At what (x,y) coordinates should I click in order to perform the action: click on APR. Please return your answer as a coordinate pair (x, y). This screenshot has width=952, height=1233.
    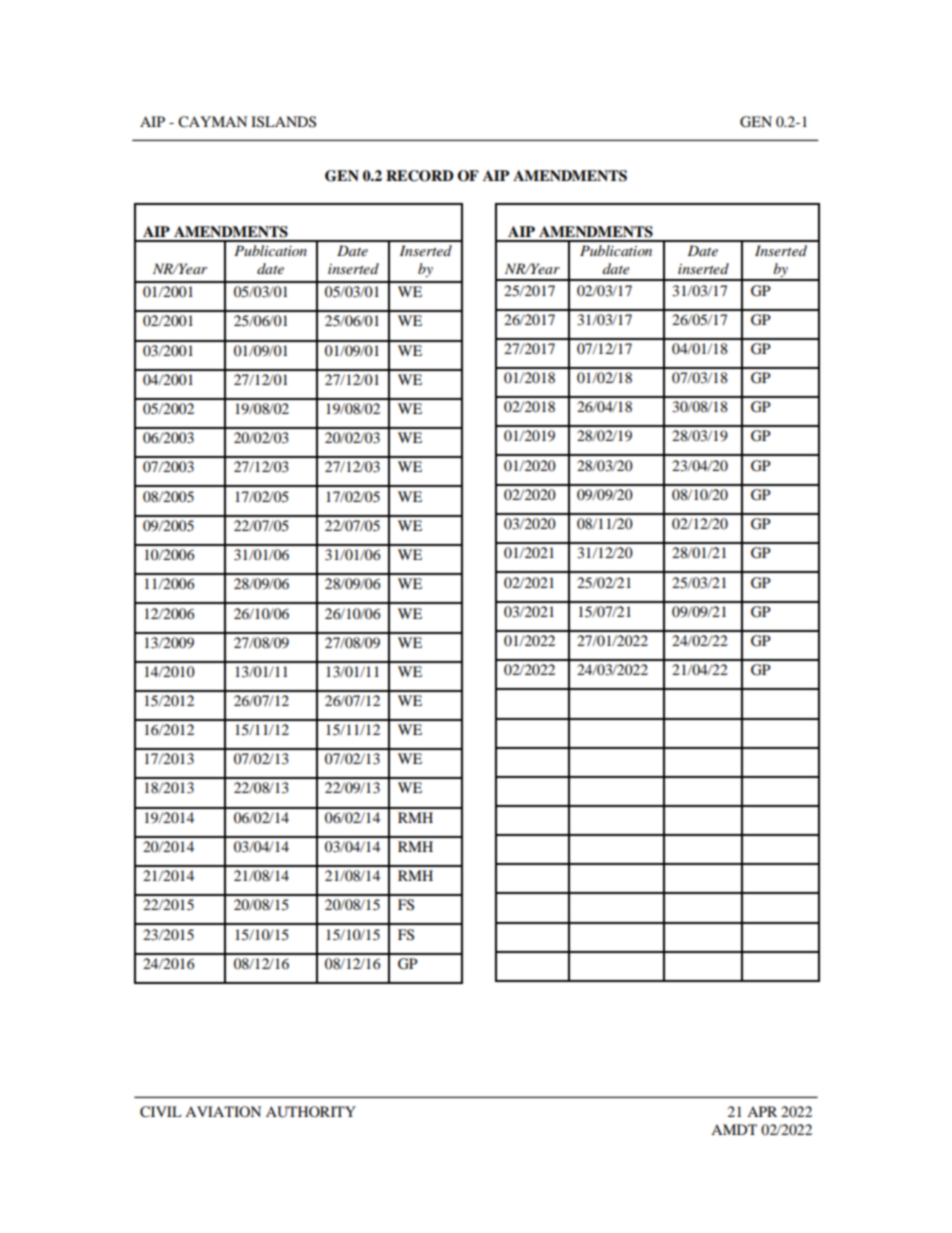
    Looking at the image, I should click on (762, 1111).
